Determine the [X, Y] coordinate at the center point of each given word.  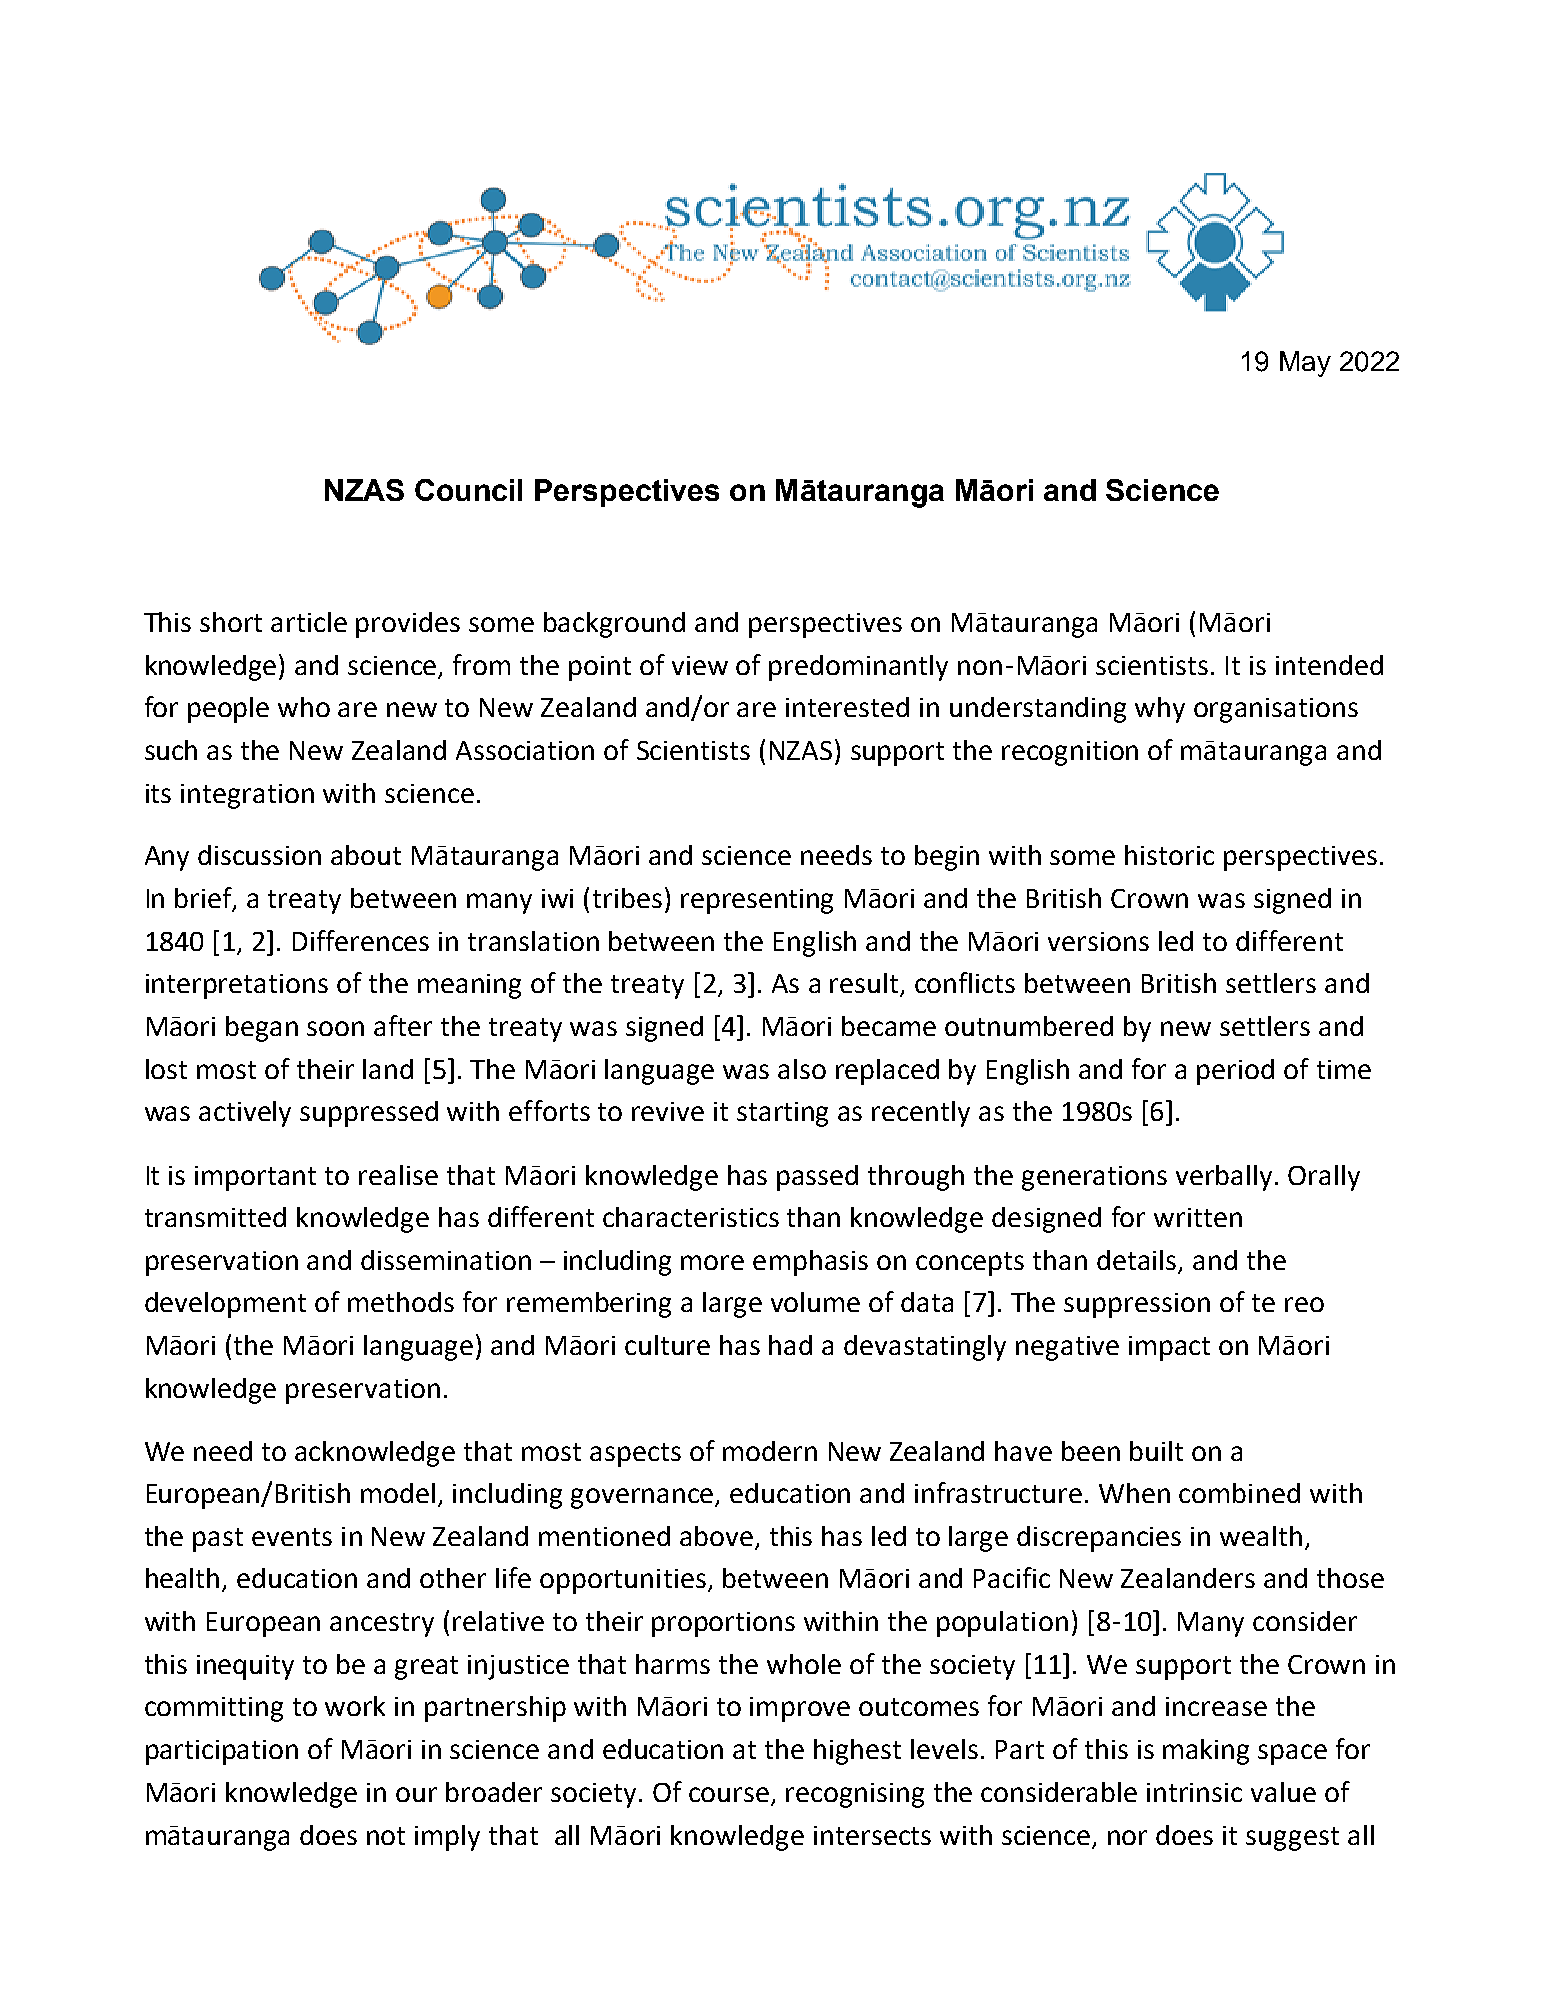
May [1305, 364]
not [386, 1836]
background [614, 625]
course [729, 1794]
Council [468, 490]
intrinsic [1194, 1792]
